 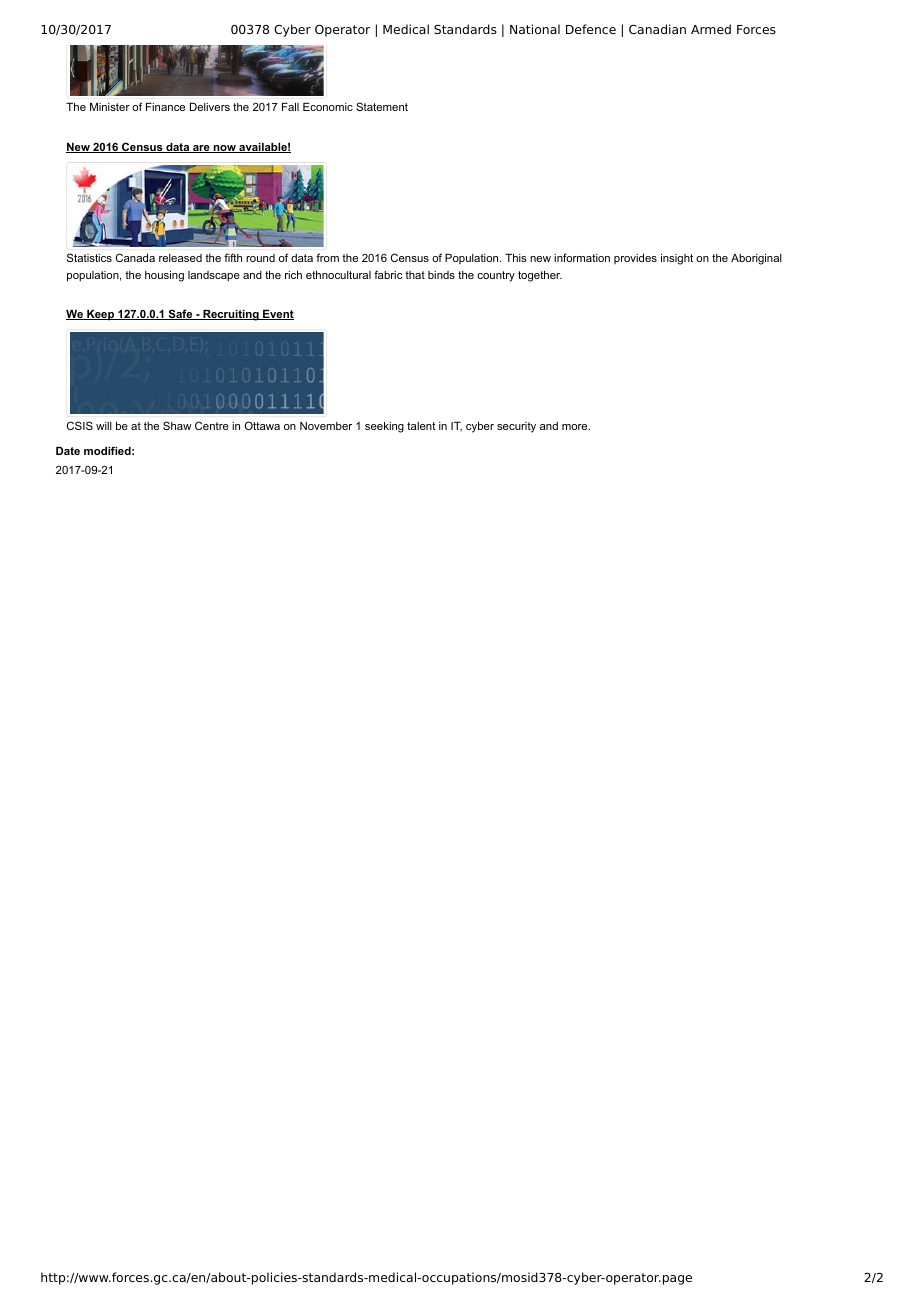 I want to click on National, so click(x=535, y=29).
